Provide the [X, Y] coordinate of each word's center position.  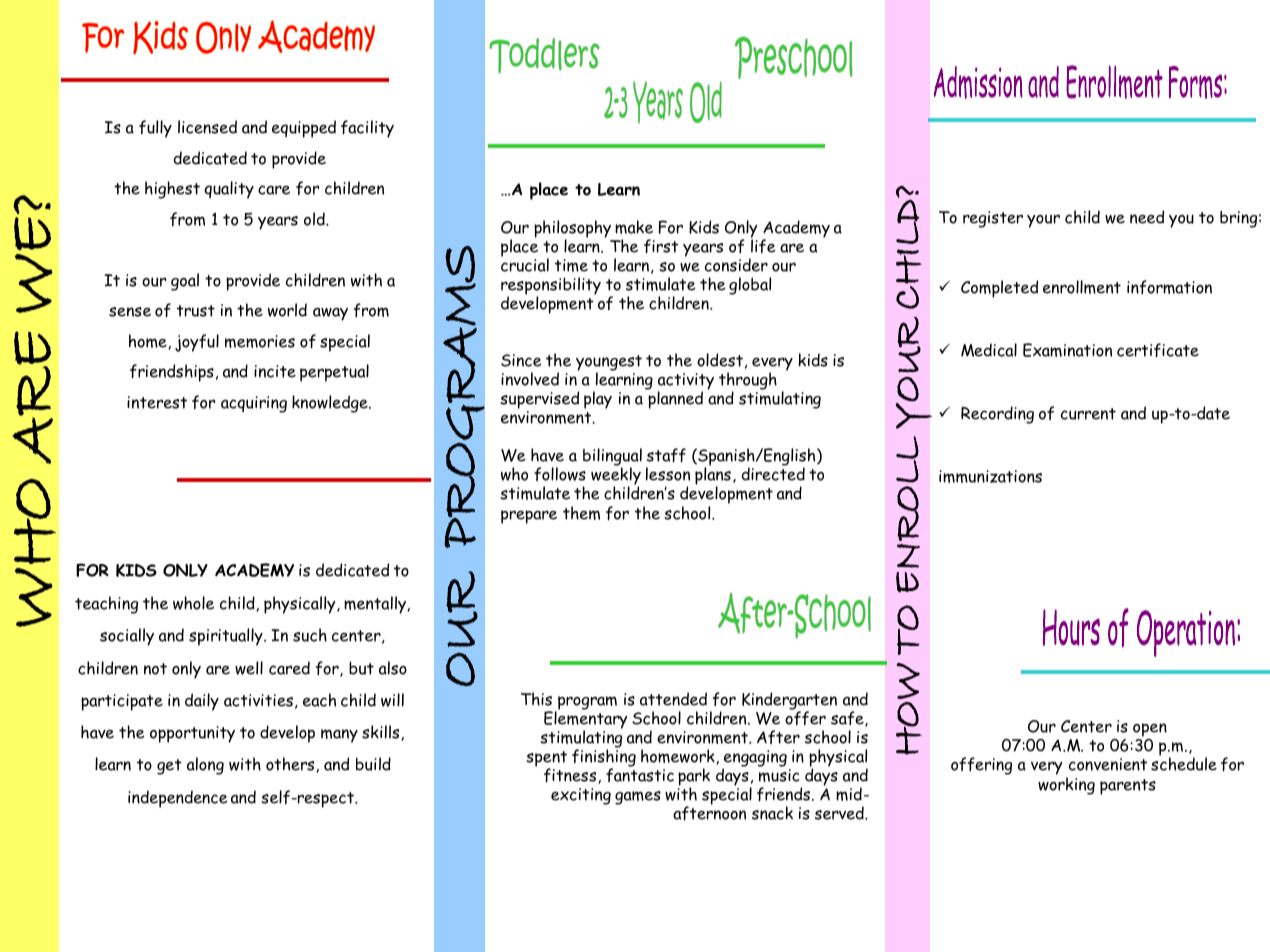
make [634, 227]
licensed [207, 127]
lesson [668, 474]
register [993, 219]
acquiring [254, 404]
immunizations [990, 476]
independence [177, 799]
